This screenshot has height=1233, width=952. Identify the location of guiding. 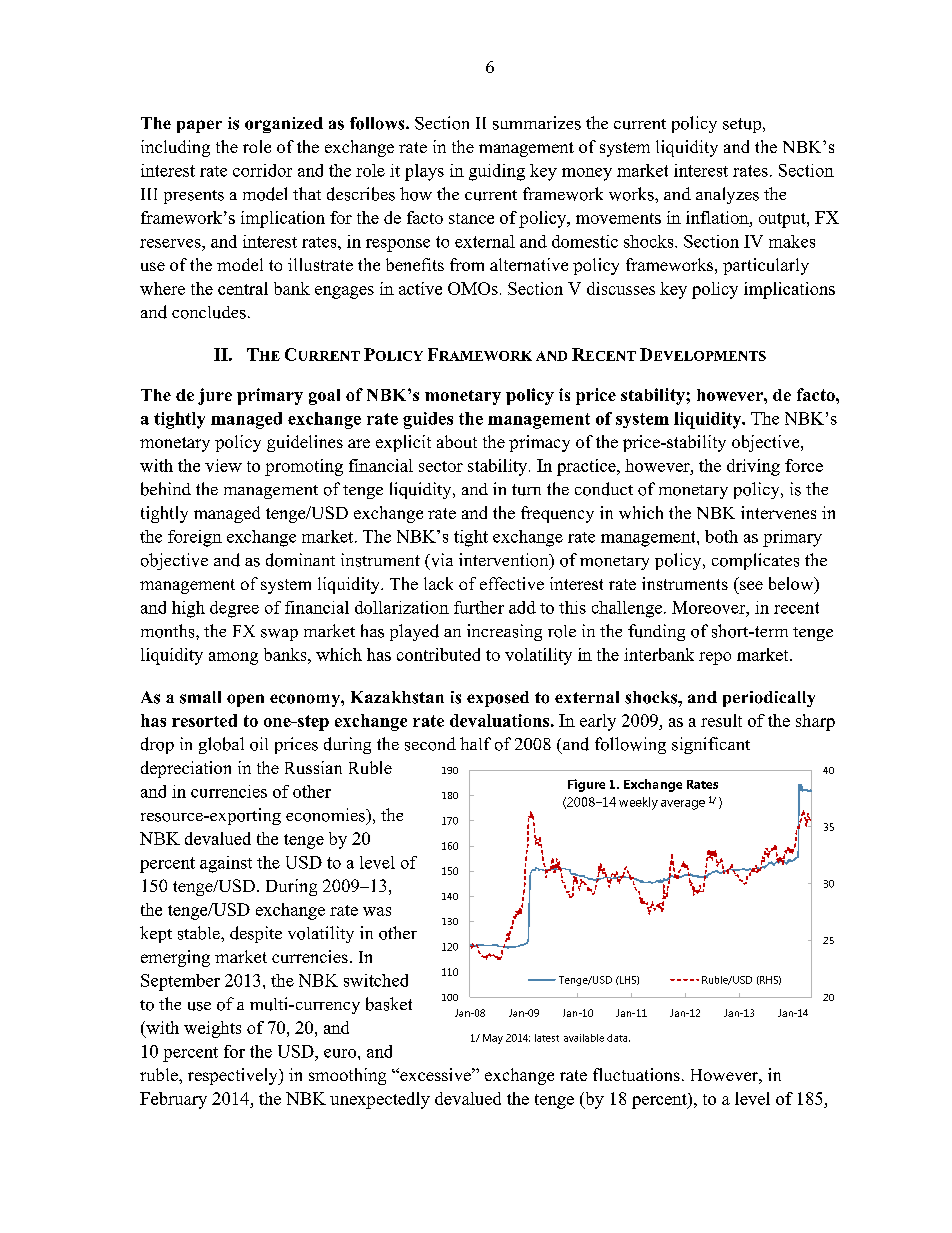
(497, 172).
